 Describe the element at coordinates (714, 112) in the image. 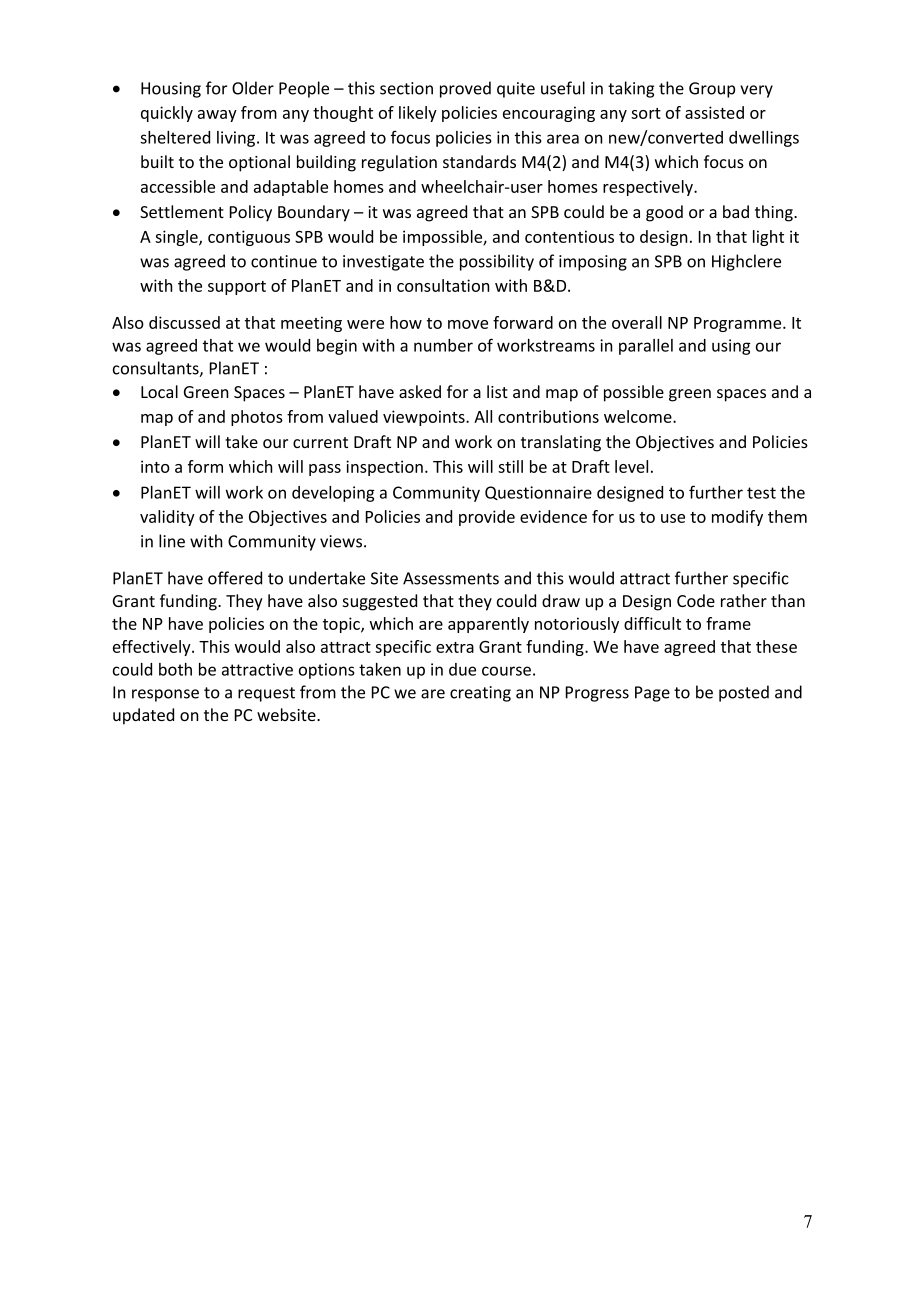

I see `assisted` at that location.
